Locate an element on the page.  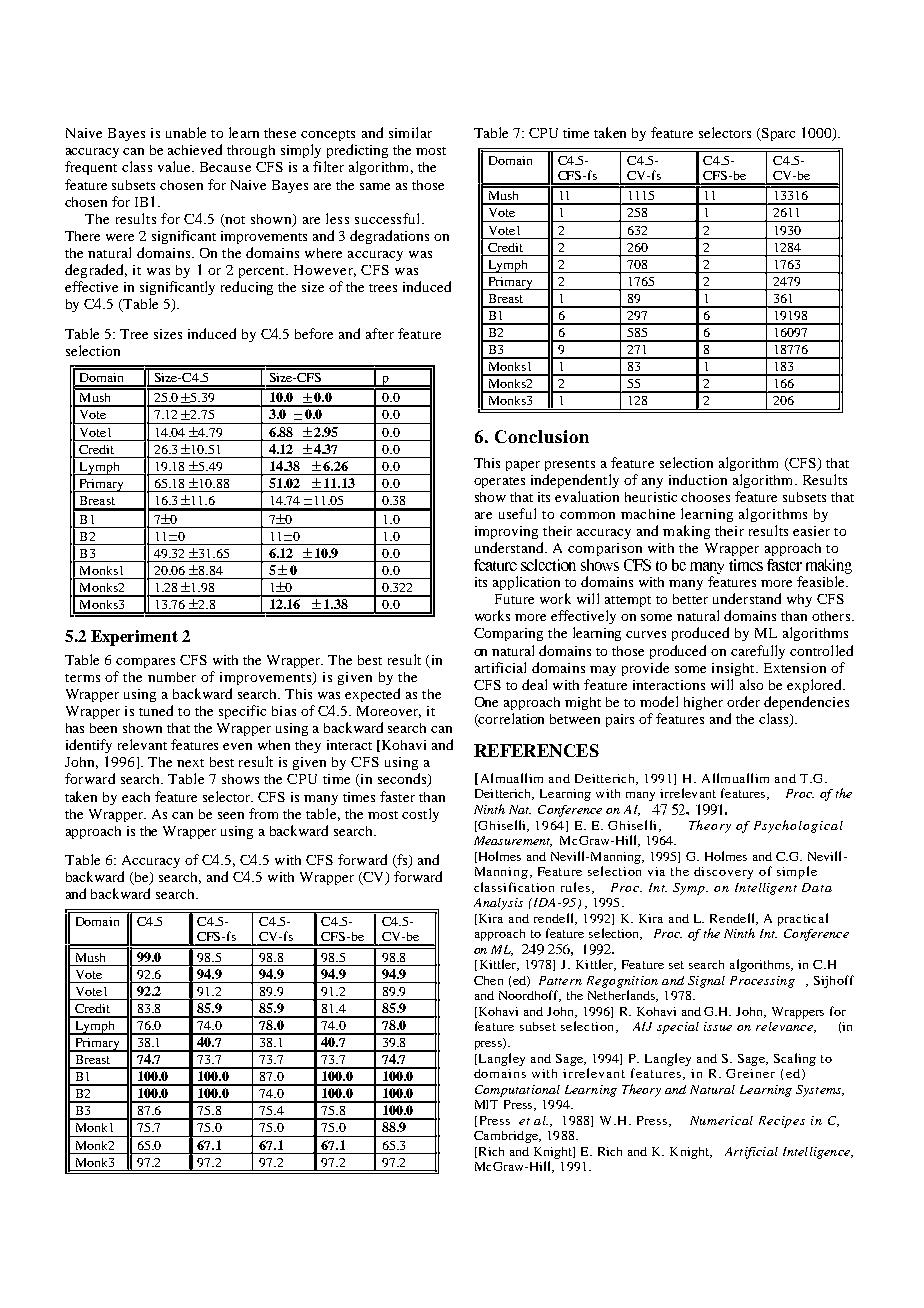
value is located at coordinates (175, 166).
